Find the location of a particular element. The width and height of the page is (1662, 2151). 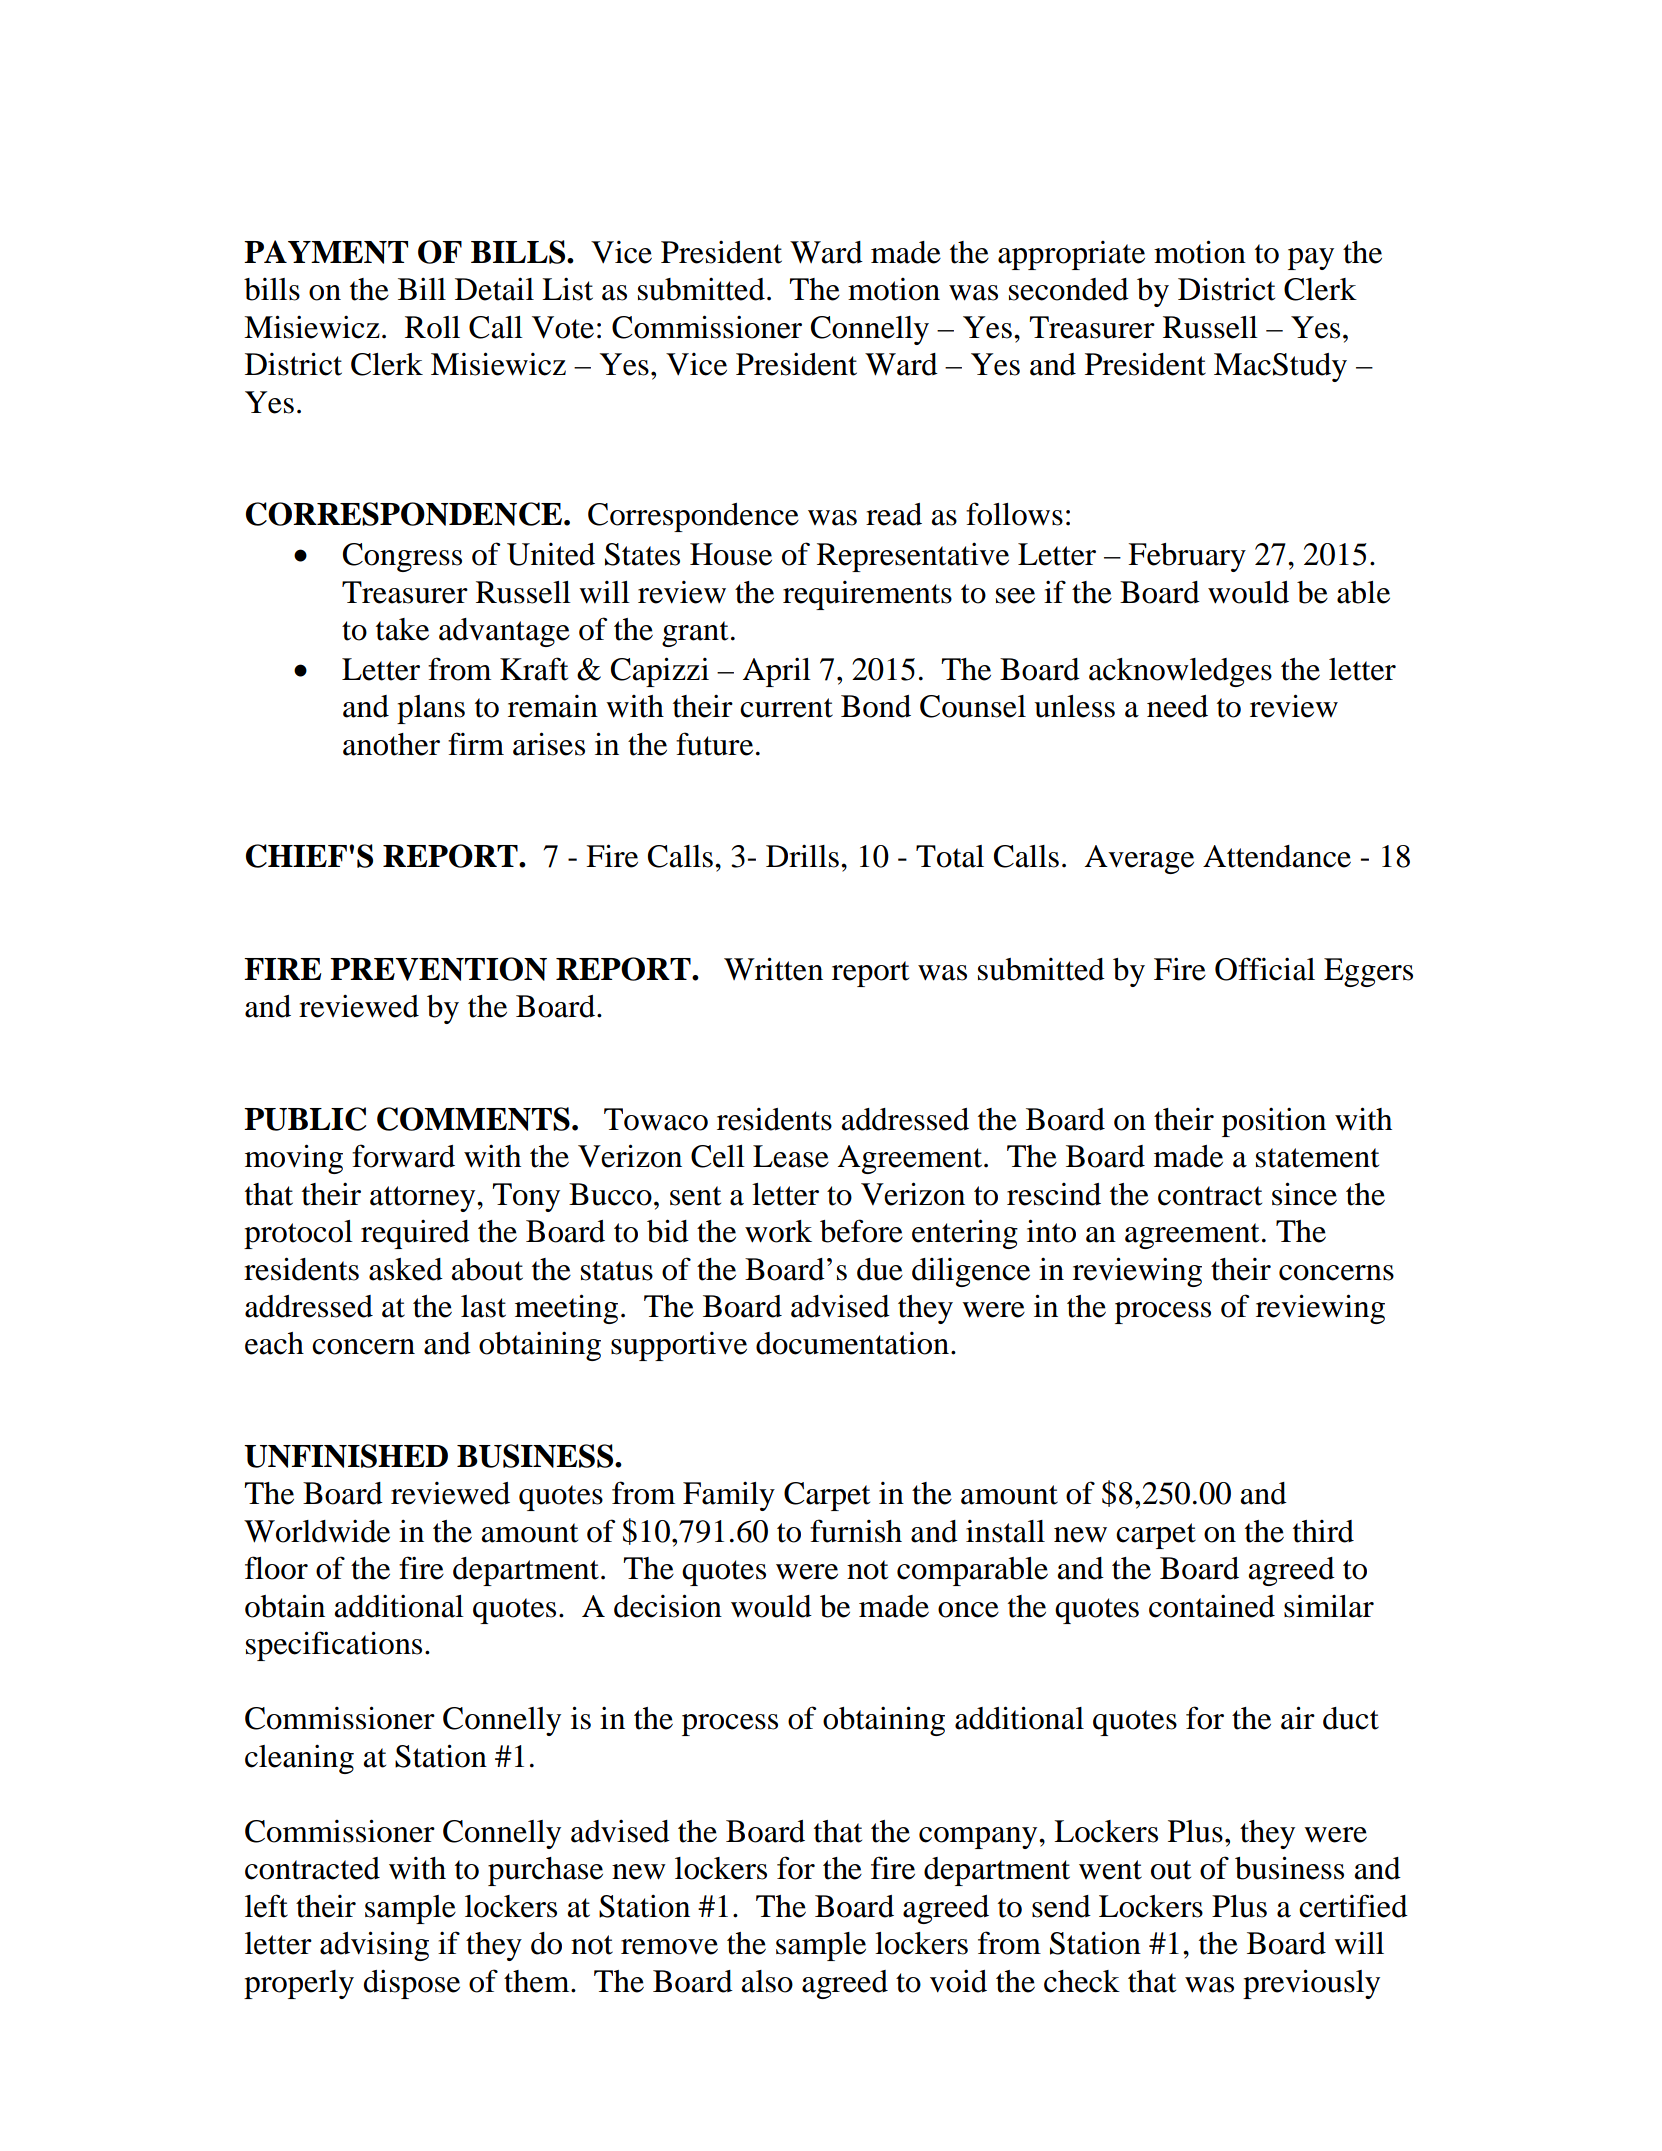

Roll is located at coordinates (432, 327).
